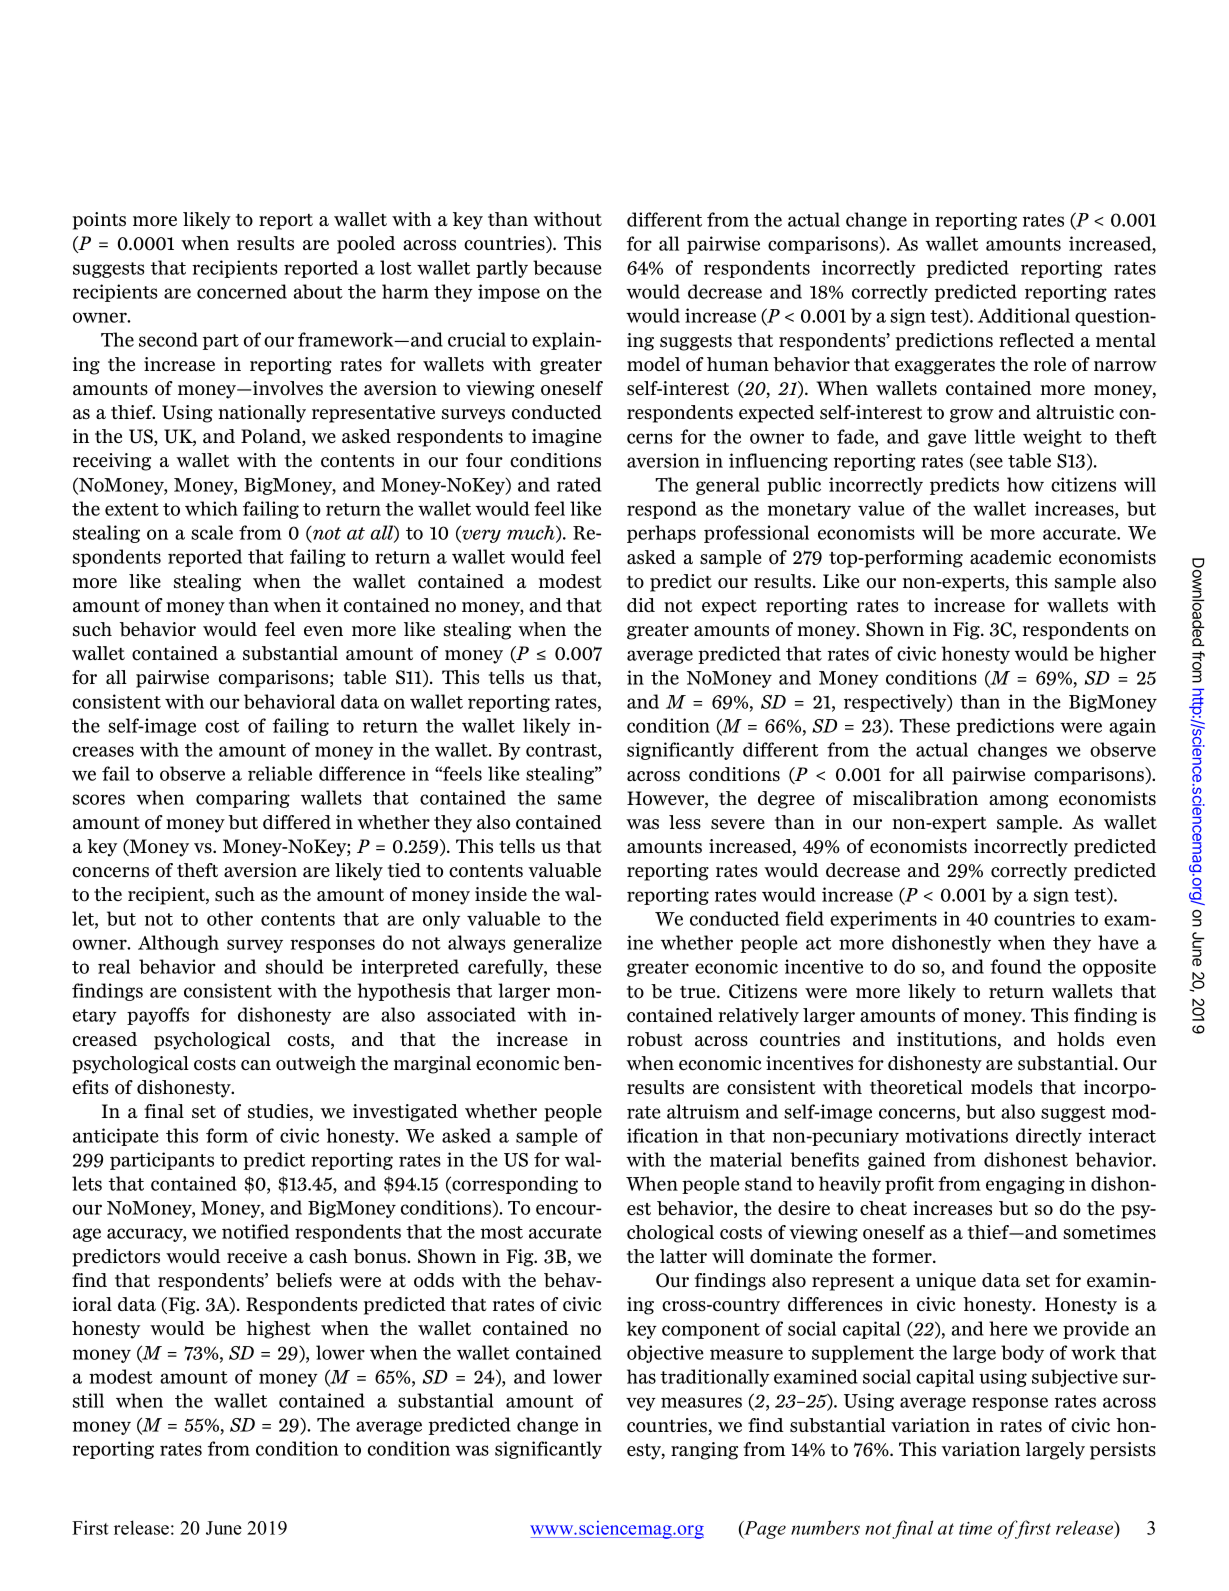 Image resolution: width=1229 pixels, height=1591 pixels. Describe the element at coordinates (655, 1039) in the screenshot. I see `robust` at that location.
